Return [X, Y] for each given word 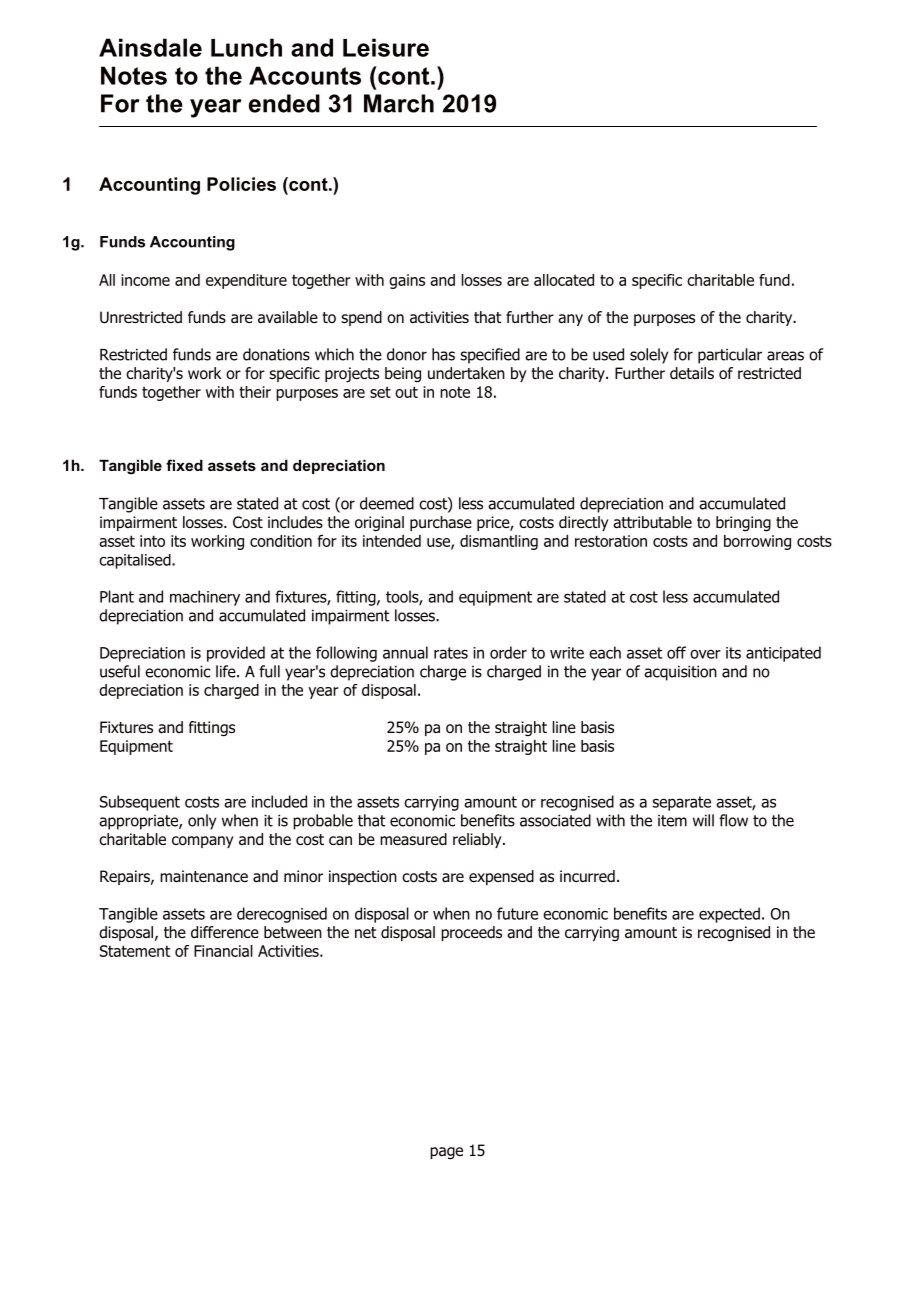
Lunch [246, 47]
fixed [184, 465]
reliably [478, 840]
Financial [223, 951]
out [406, 392]
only [202, 822]
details [692, 373]
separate [681, 803]
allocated [564, 280]
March [399, 103]
